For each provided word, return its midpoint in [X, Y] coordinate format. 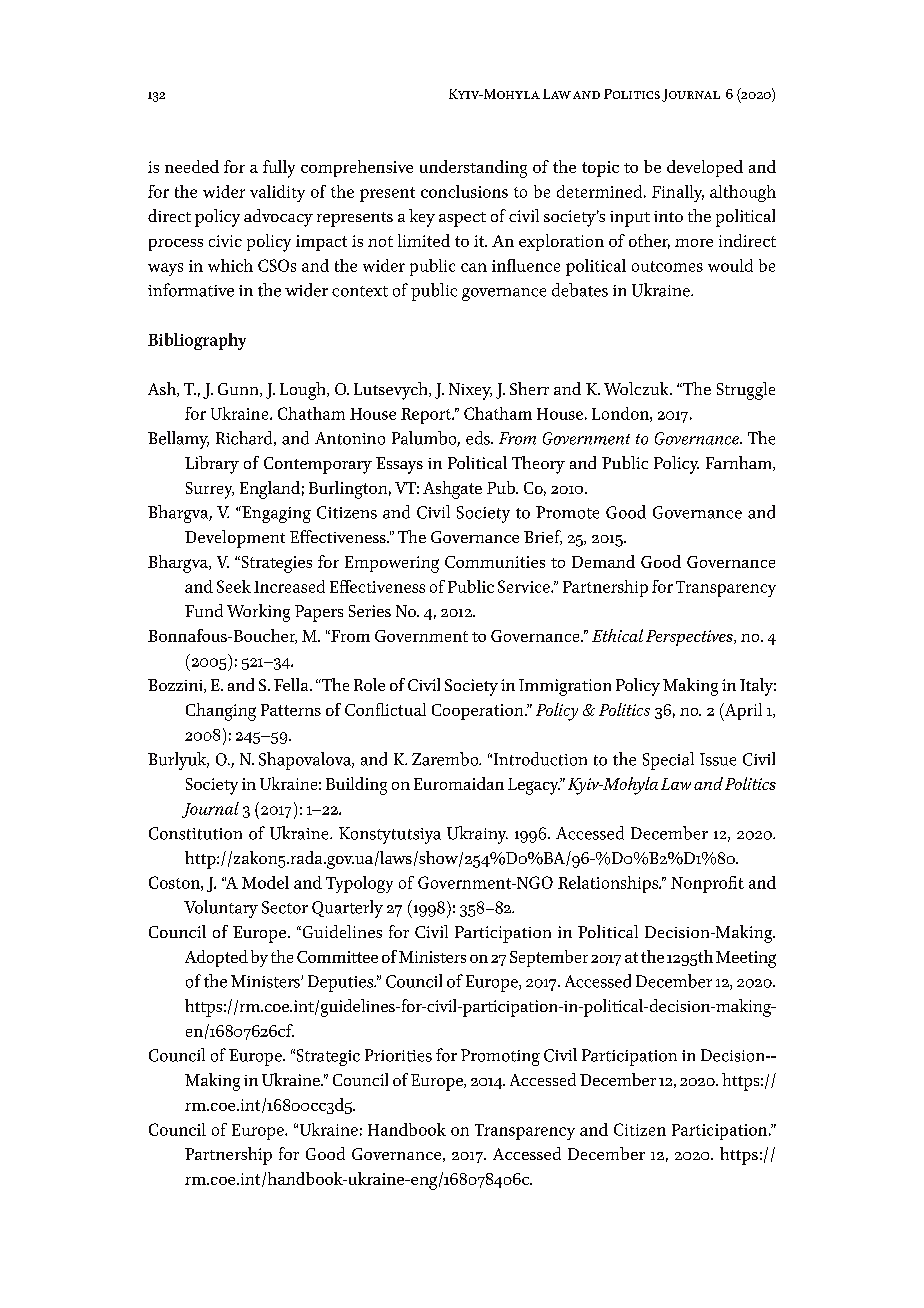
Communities [495, 562]
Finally [678, 193]
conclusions [464, 191]
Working [258, 613]
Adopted [216, 958]
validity [277, 193]
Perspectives [690, 638]
